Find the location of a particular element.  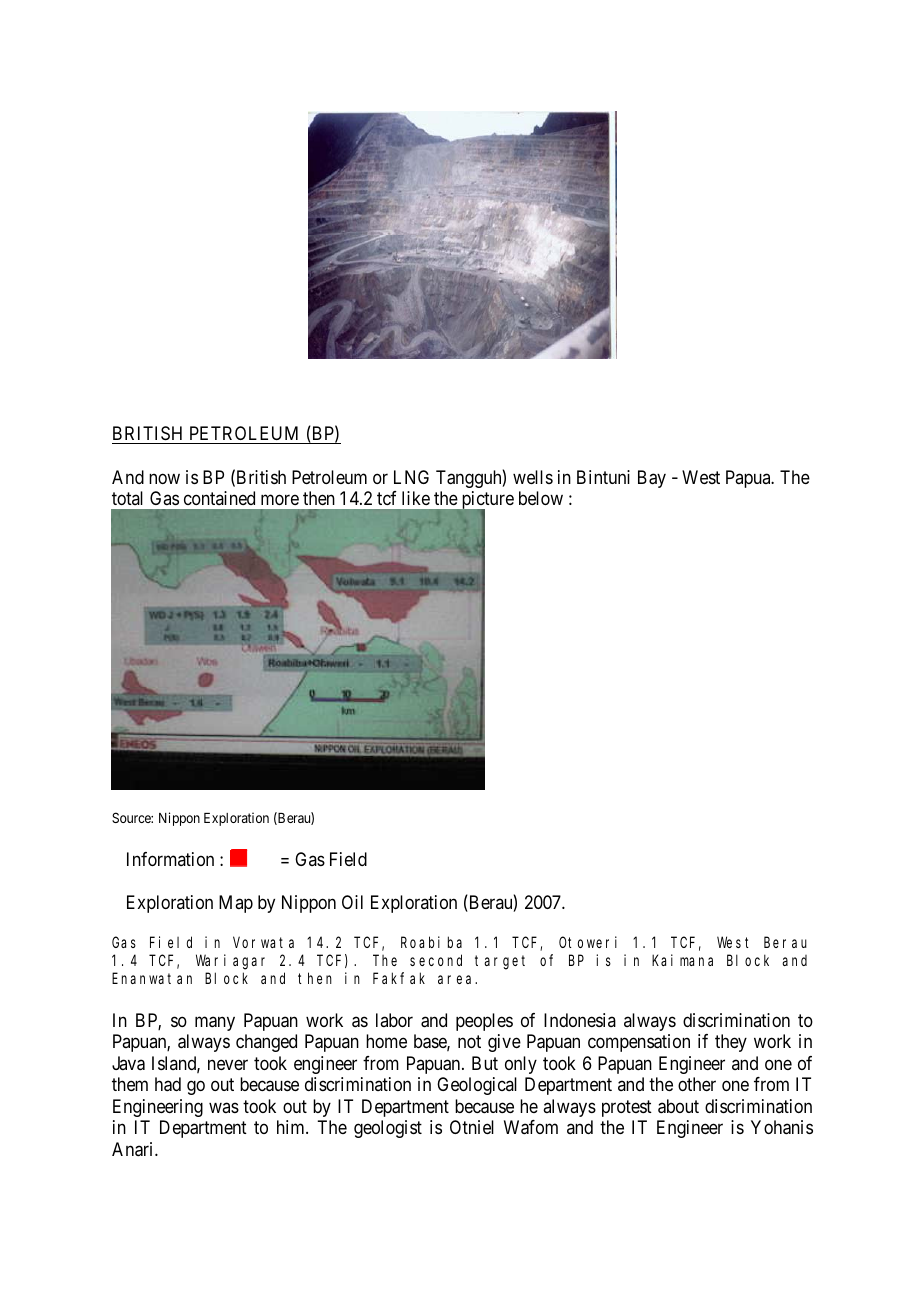

Map is located at coordinates (236, 904).
